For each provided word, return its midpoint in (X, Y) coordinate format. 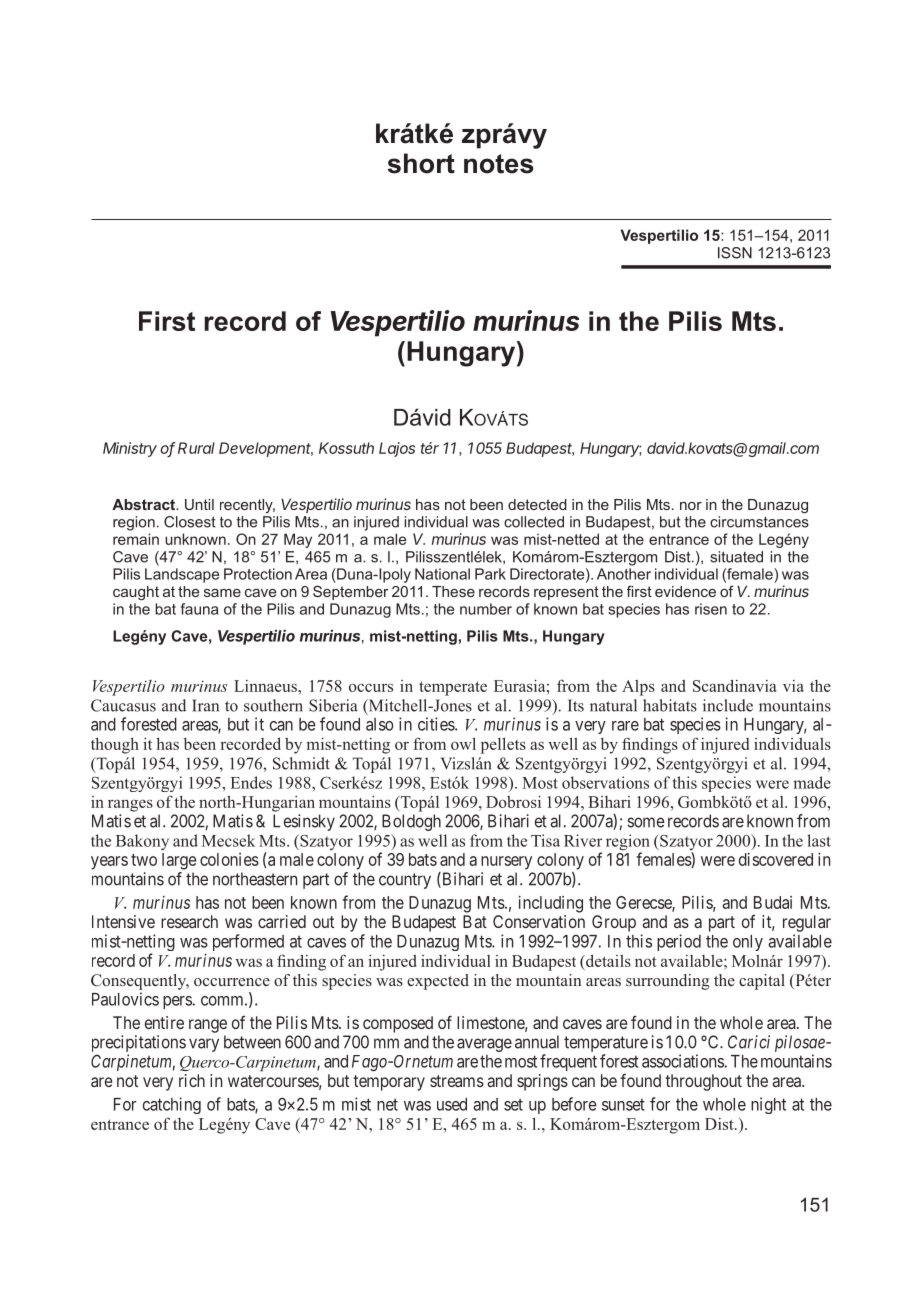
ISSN (735, 253)
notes (499, 164)
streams (457, 1081)
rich (192, 1080)
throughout (703, 1082)
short (421, 163)
